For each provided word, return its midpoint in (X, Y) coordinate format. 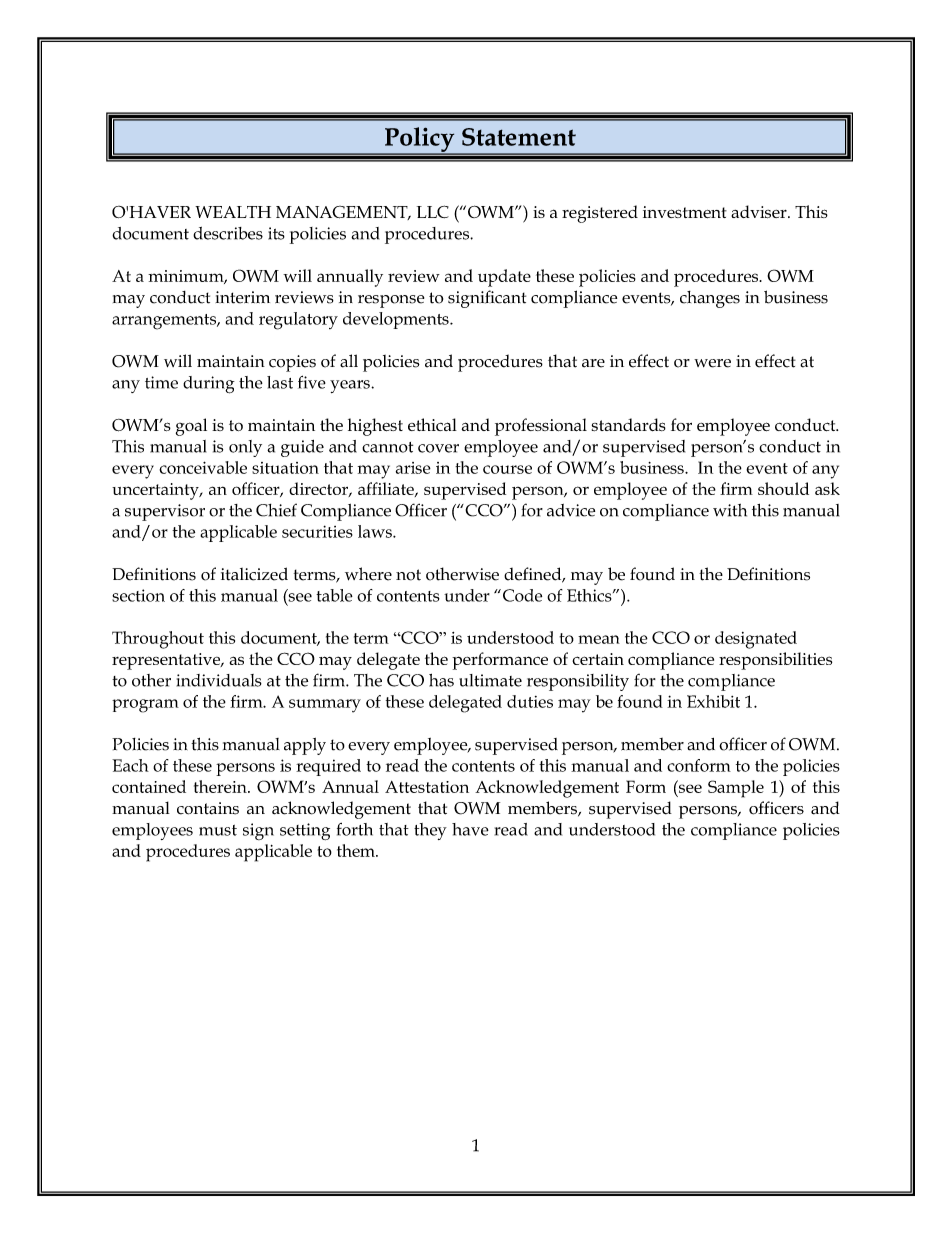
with (730, 510)
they (430, 831)
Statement (519, 137)
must (218, 830)
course (507, 469)
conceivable (203, 467)
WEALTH (233, 212)
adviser (760, 211)
